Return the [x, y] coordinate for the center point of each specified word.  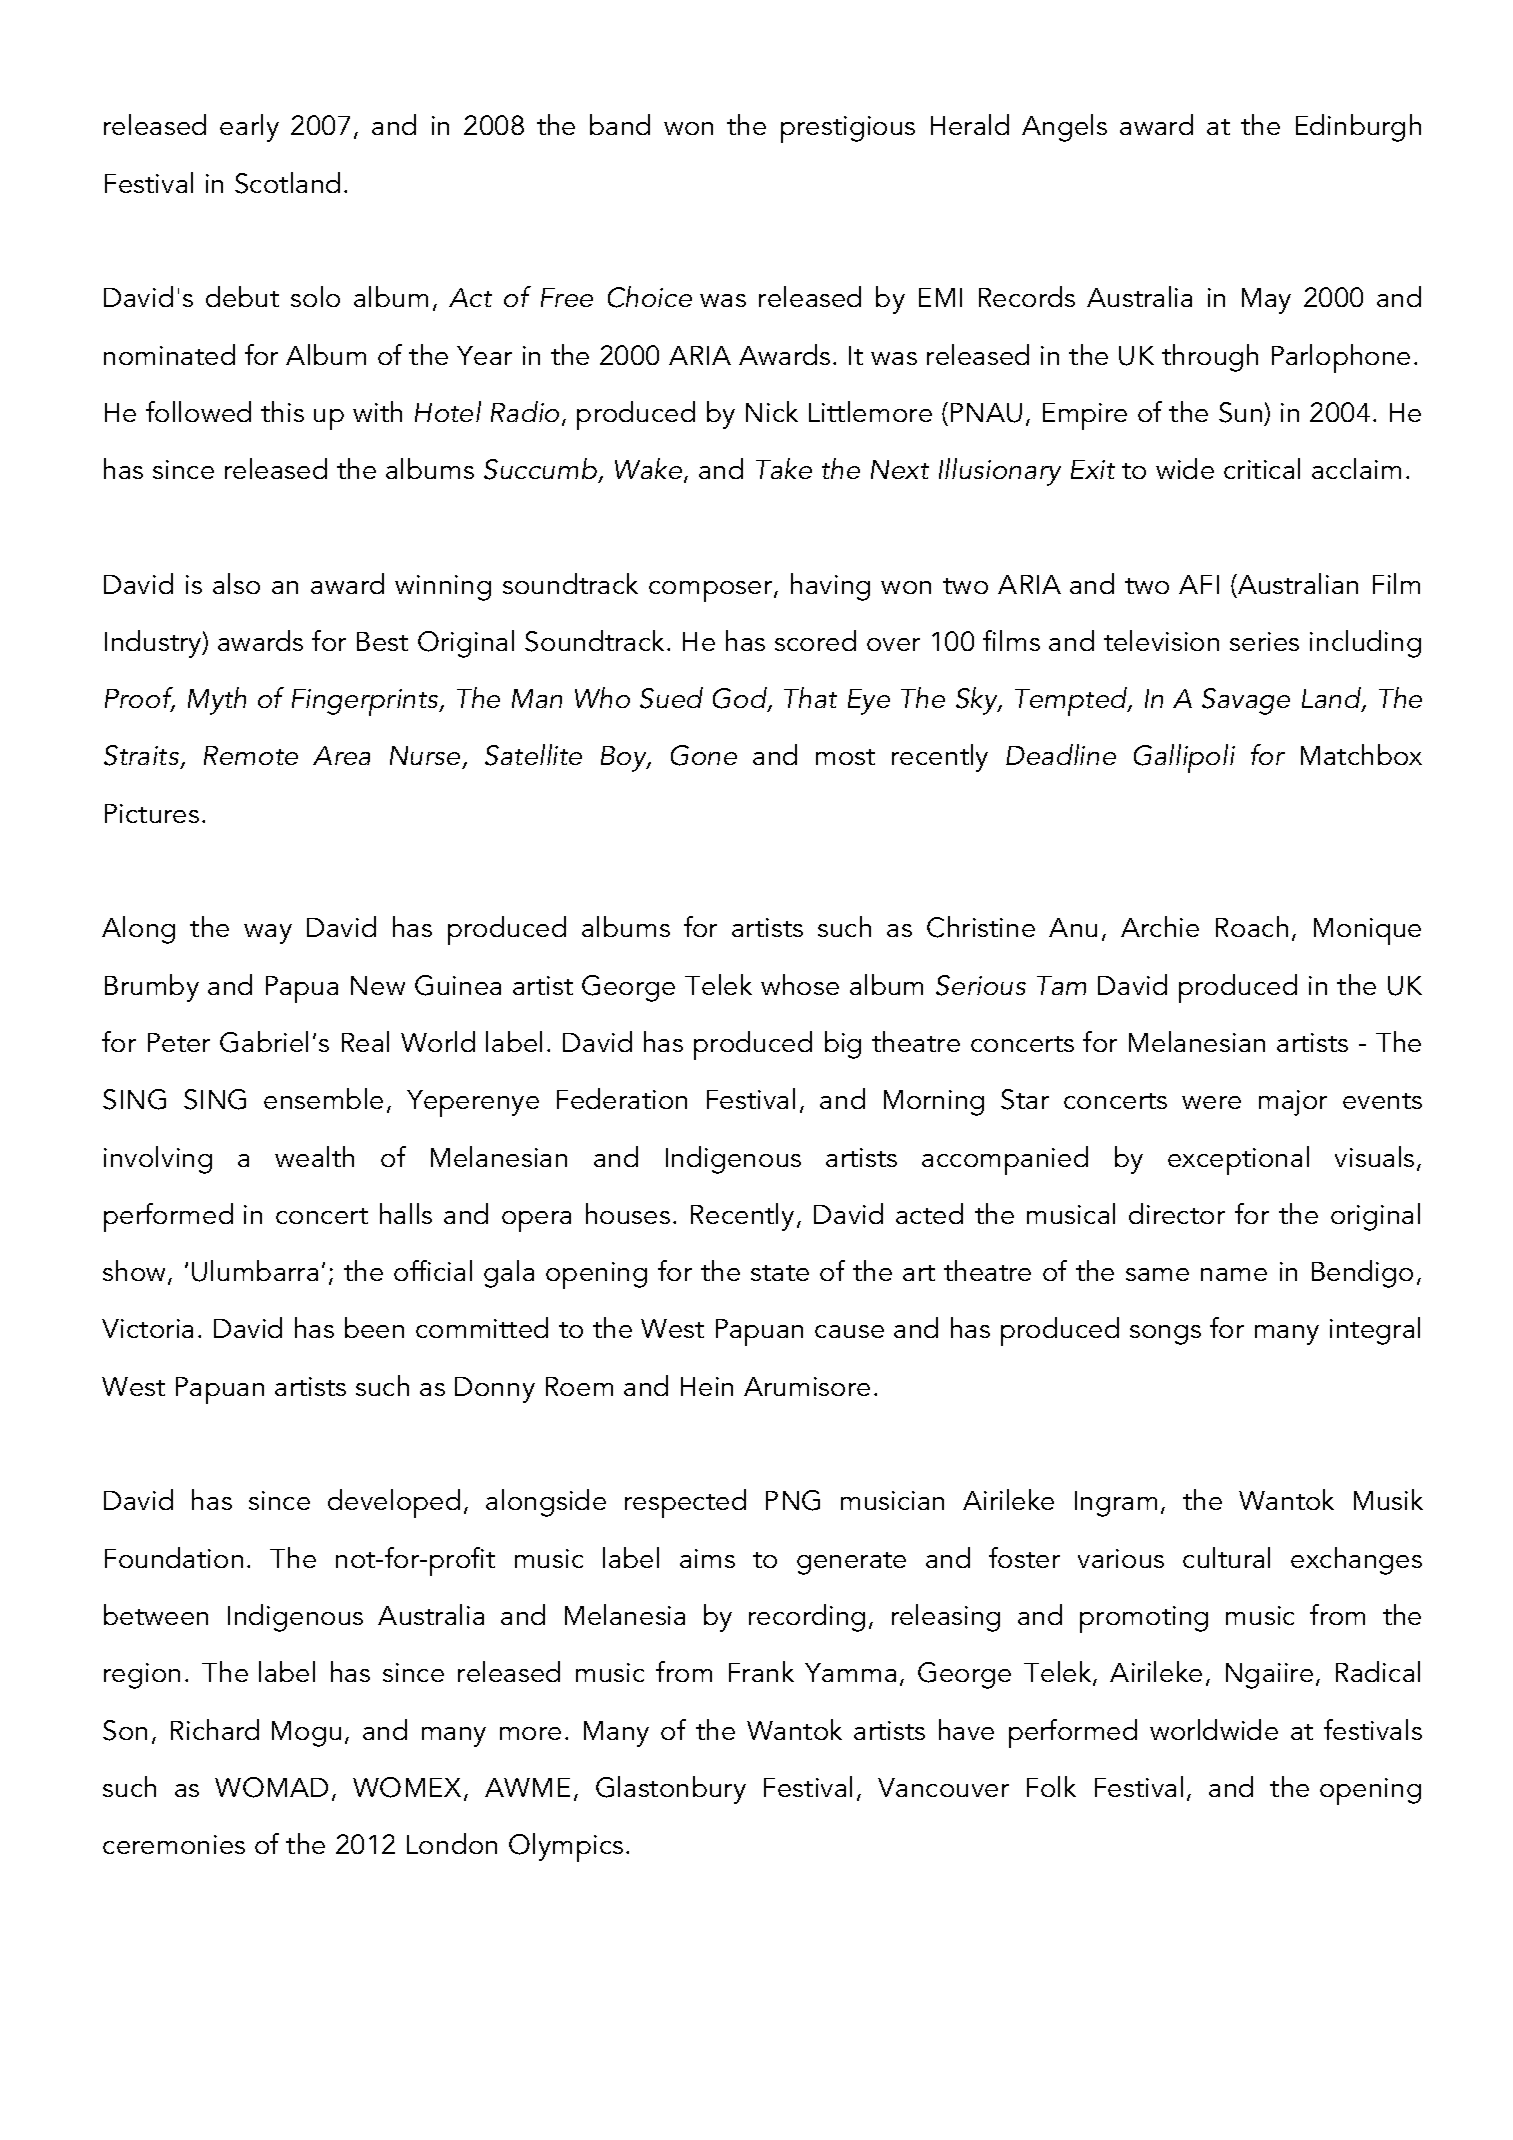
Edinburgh [1358, 128]
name [1234, 1274]
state [780, 1273]
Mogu [306, 1734]
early [249, 128]
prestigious [848, 129]
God [741, 699]
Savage [1246, 701]
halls [406, 1213]
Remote [251, 755]
